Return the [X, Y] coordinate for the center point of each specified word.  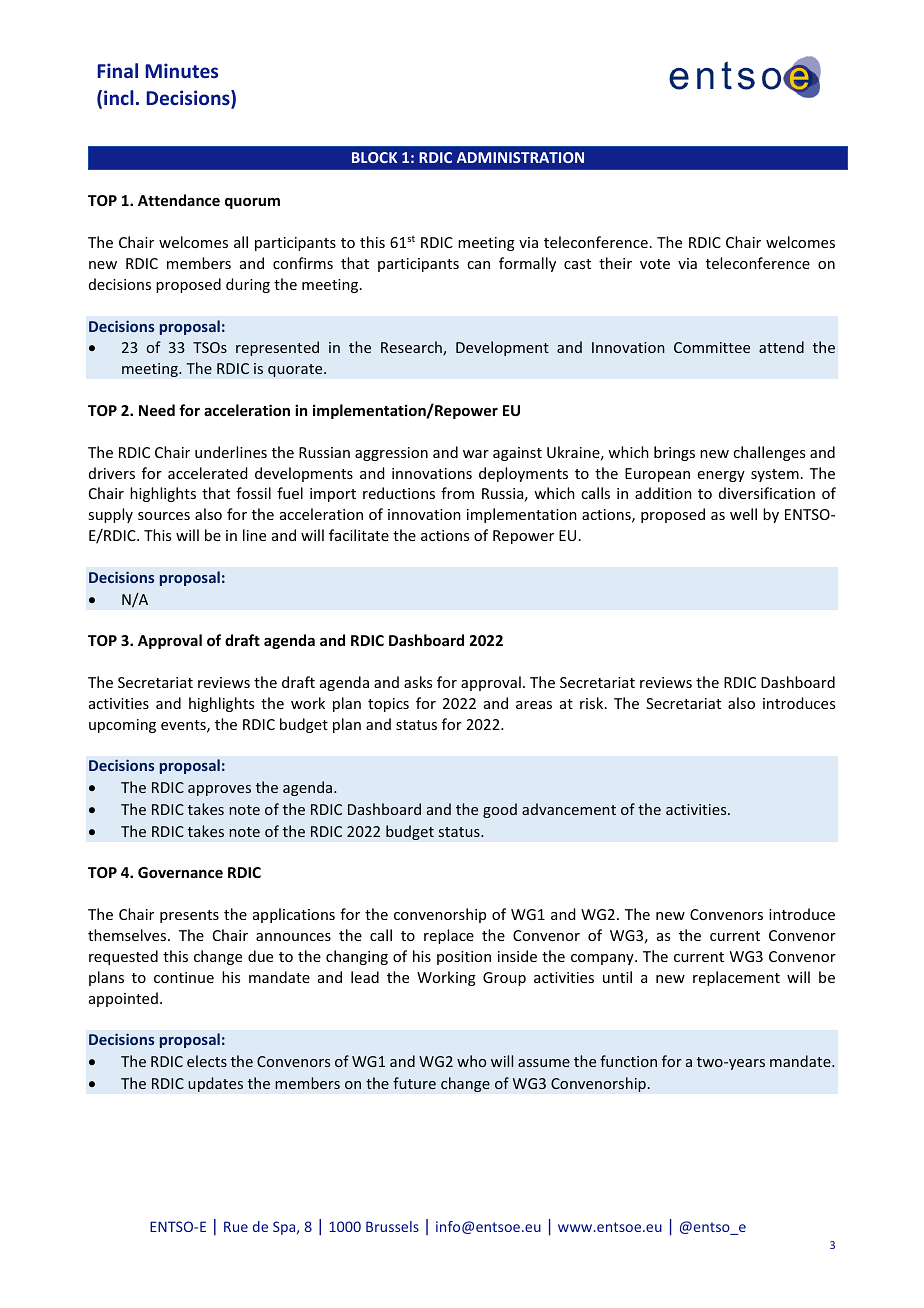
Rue [236, 1226]
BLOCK [374, 157]
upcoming [122, 726]
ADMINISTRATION [520, 157]
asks [418, 682]
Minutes [181, 70]
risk [593, 703]
